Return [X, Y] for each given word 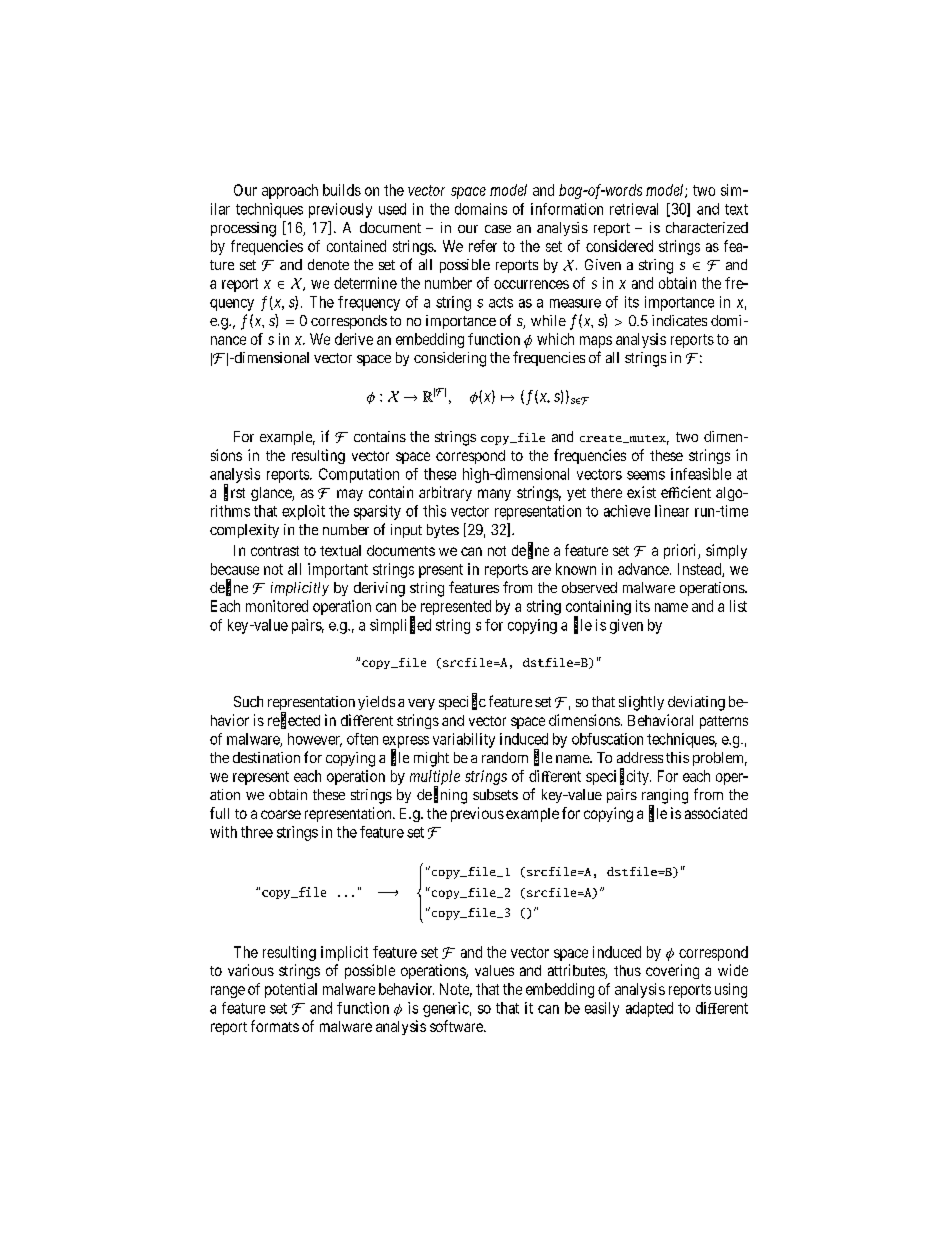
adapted [649, 1009]
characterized [707, 227]
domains [481, 209]
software [457, 1026]
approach [290, 191]
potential [291, 990]
